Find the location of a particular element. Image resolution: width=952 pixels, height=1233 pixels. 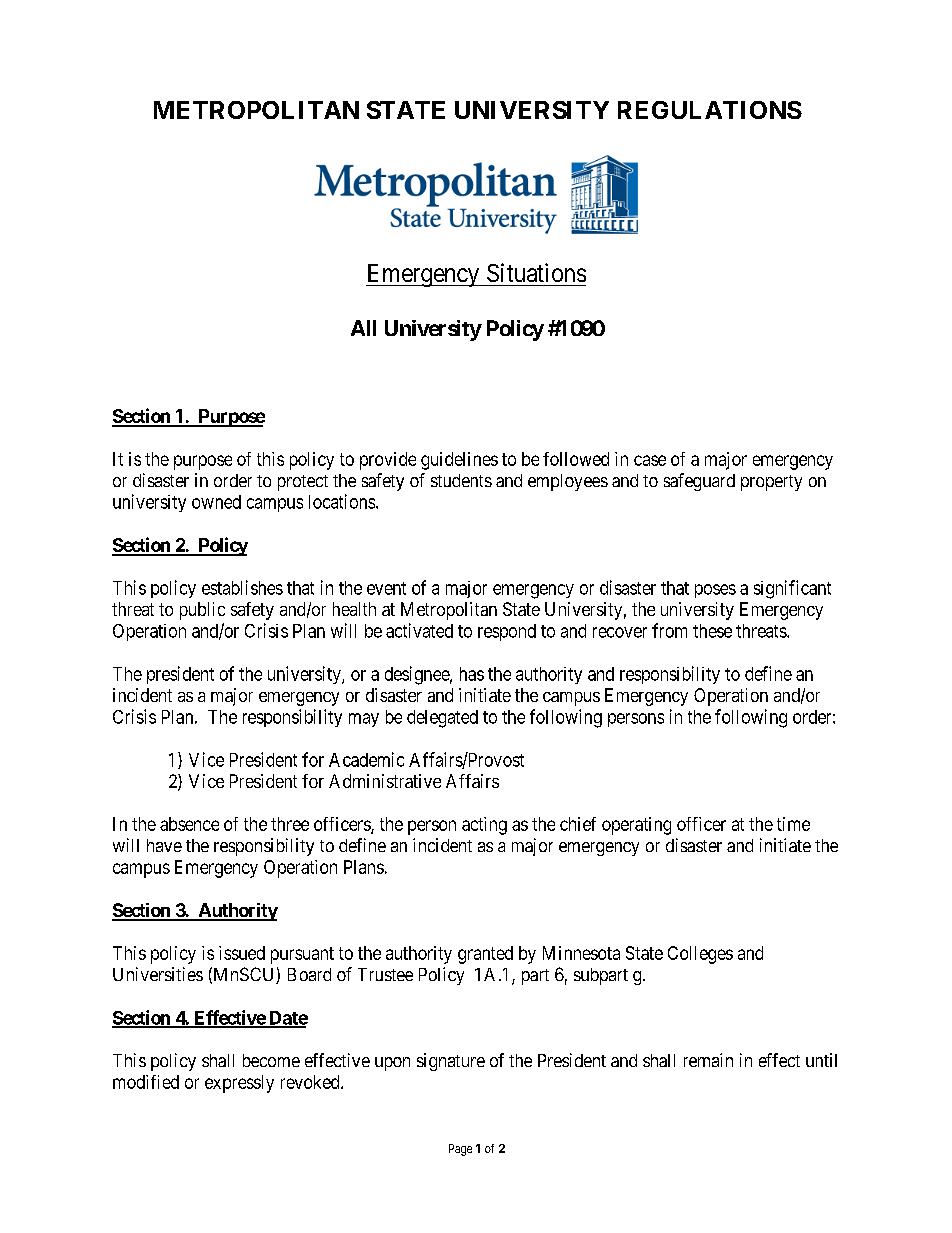

respond is located at coordinates (507, 632).
